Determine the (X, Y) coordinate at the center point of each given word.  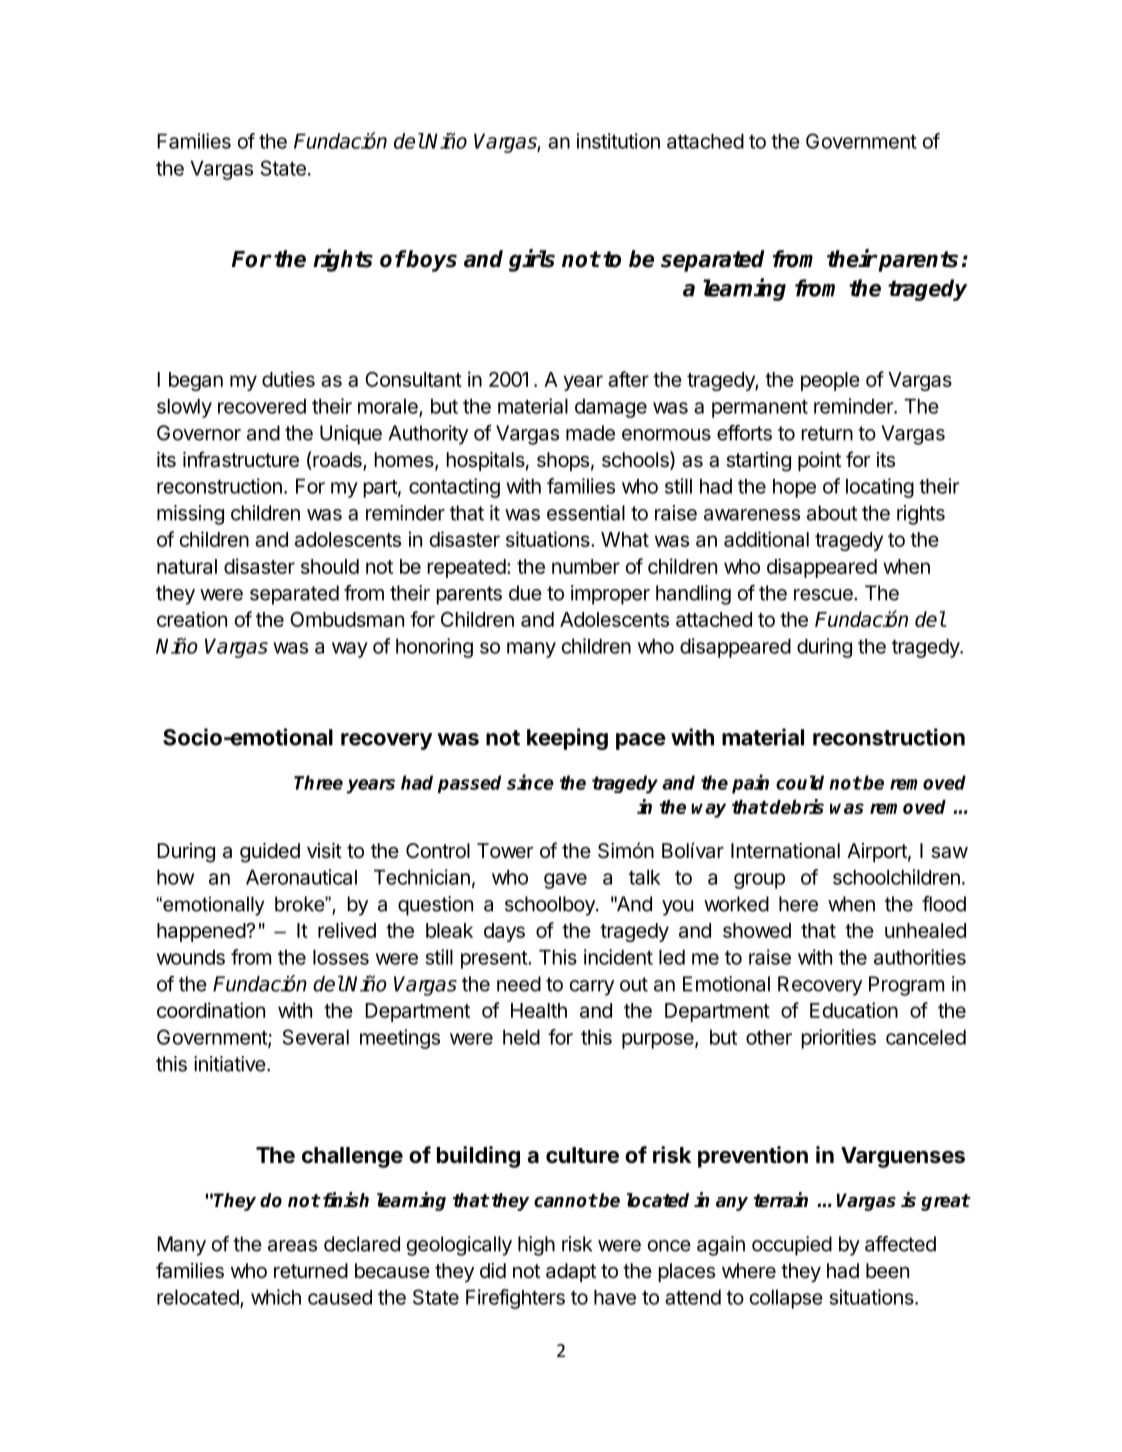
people (830, 381)
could (800, 782)
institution (618, 141)
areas (292, 1246)
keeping (567, 739)
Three (318, 782)
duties (288, 379)
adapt (571, 1272)
